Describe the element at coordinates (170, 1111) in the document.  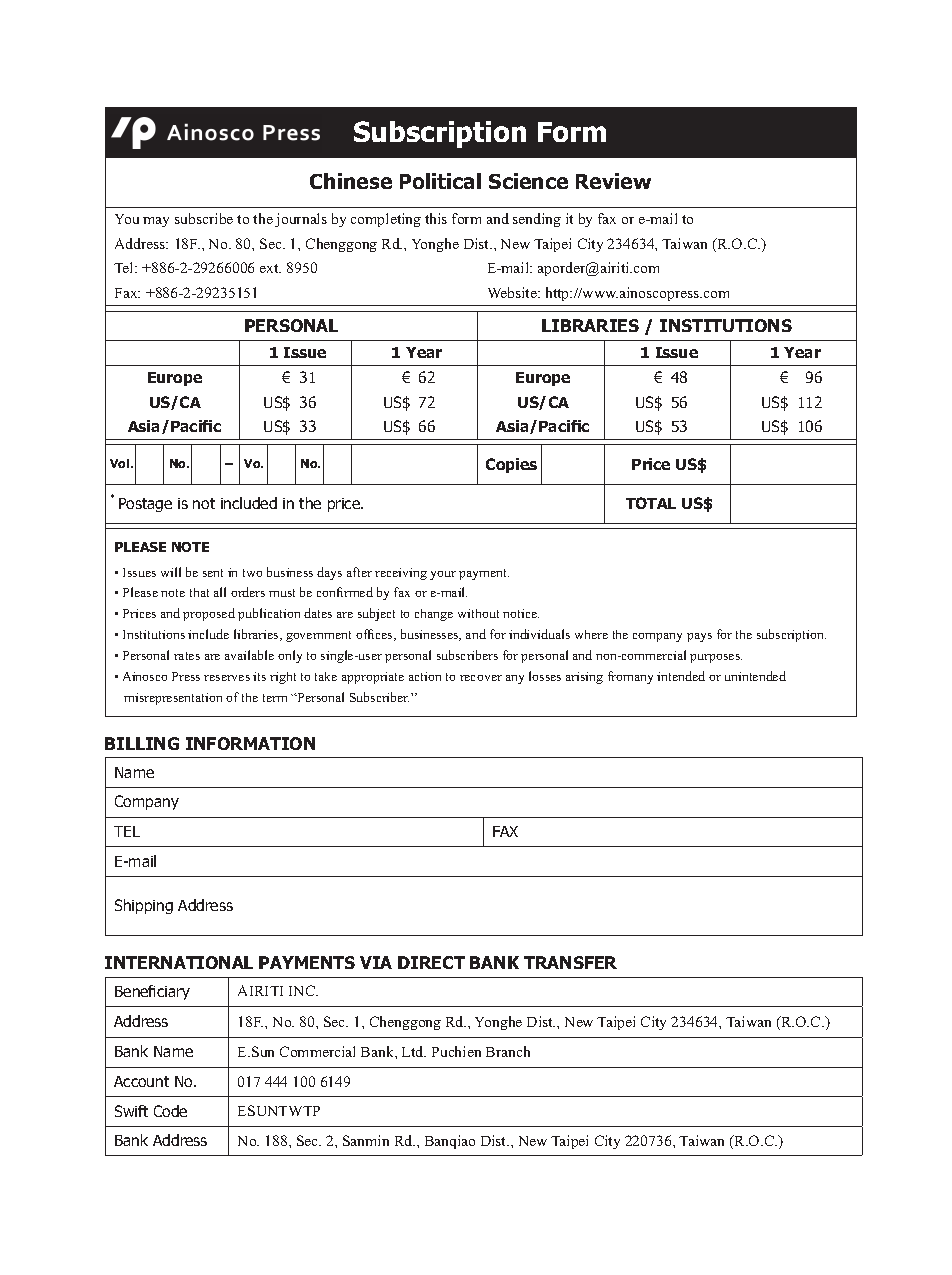
I see `Code` at that location.
